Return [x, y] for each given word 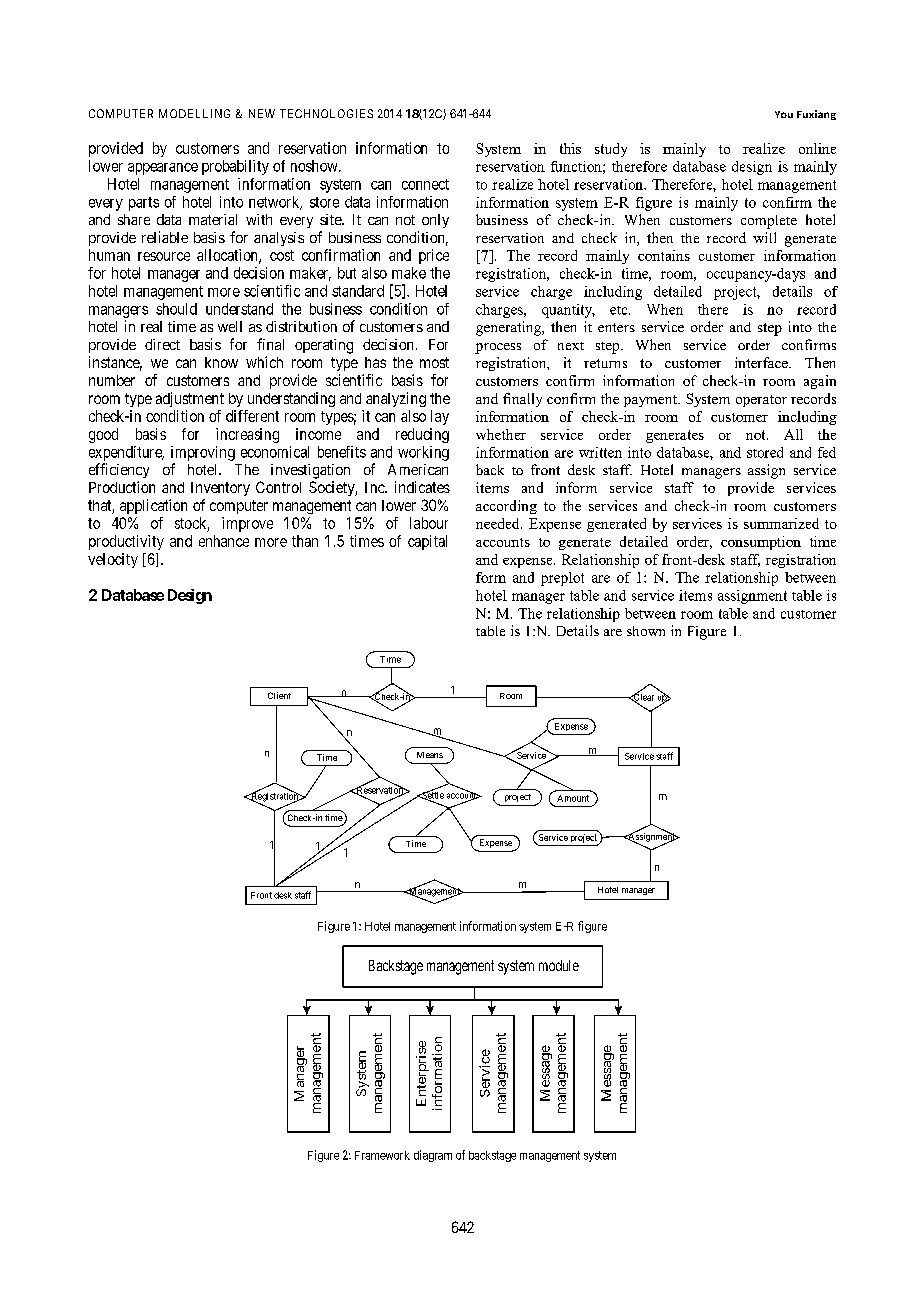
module [559, 965]
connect [425, 184]
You [784, 114]
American [418, 469]
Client [279, 695]
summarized [781, 523]
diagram [433, 1156]
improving [203, 453]
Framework [382, 1155]
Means [430, 755]
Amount [573, 798]
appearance [163, 169]
